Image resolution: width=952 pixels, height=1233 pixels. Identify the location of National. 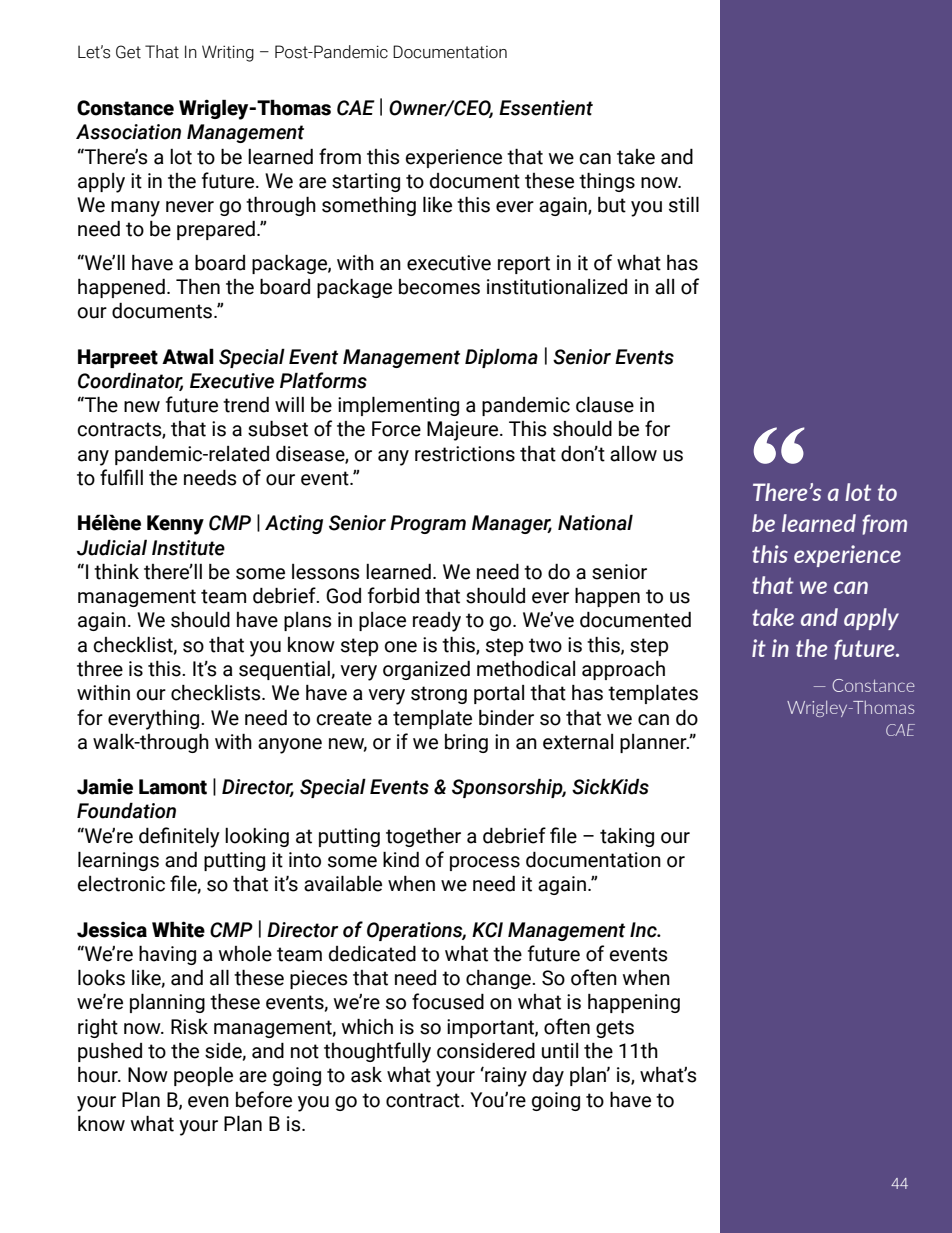
(595, 522).
